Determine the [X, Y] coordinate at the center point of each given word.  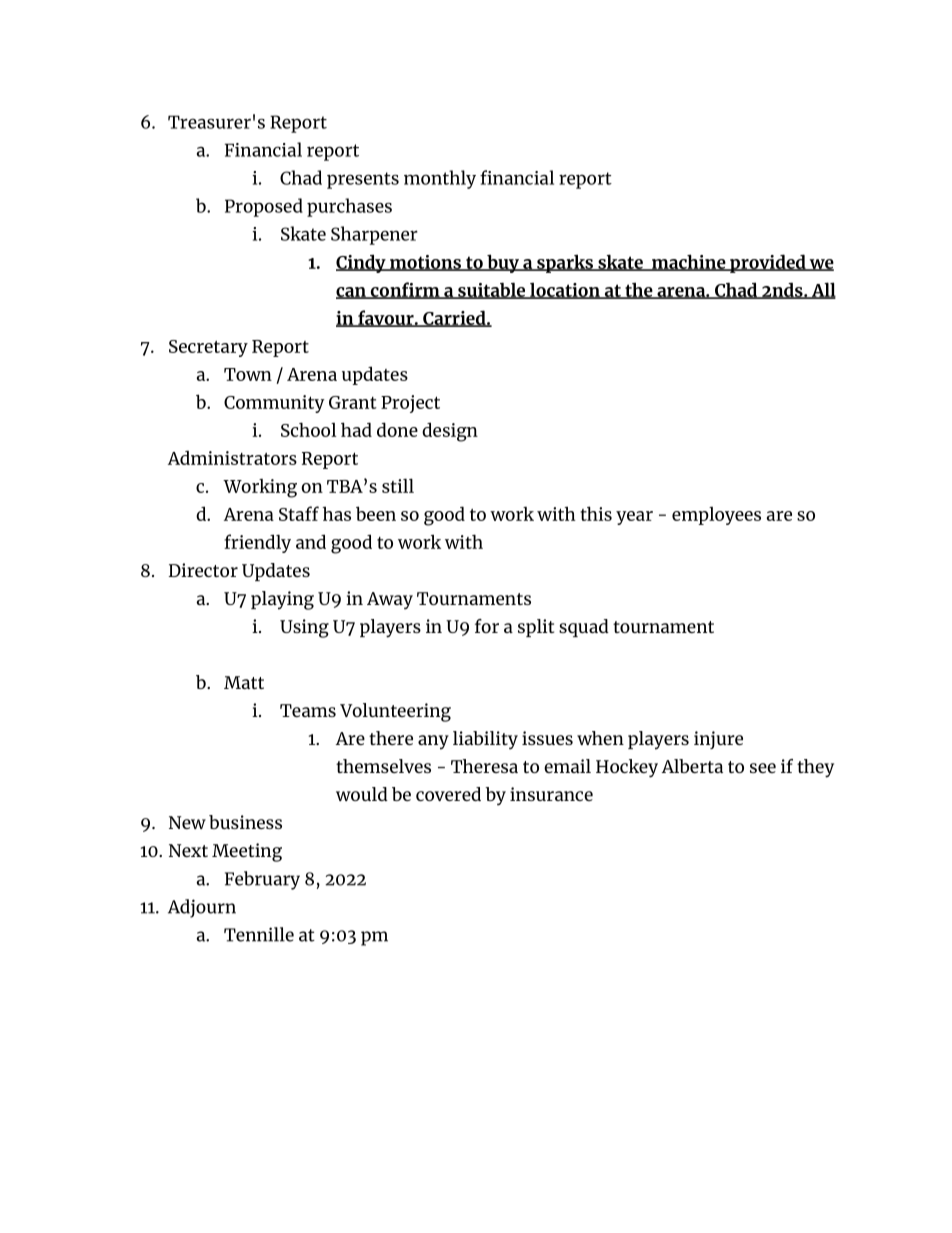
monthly [440, 179]
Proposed [264, 207]
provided [768, 263]
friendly [257, 543]
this [596, 513]
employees [716, 516]
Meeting [247, 852]
